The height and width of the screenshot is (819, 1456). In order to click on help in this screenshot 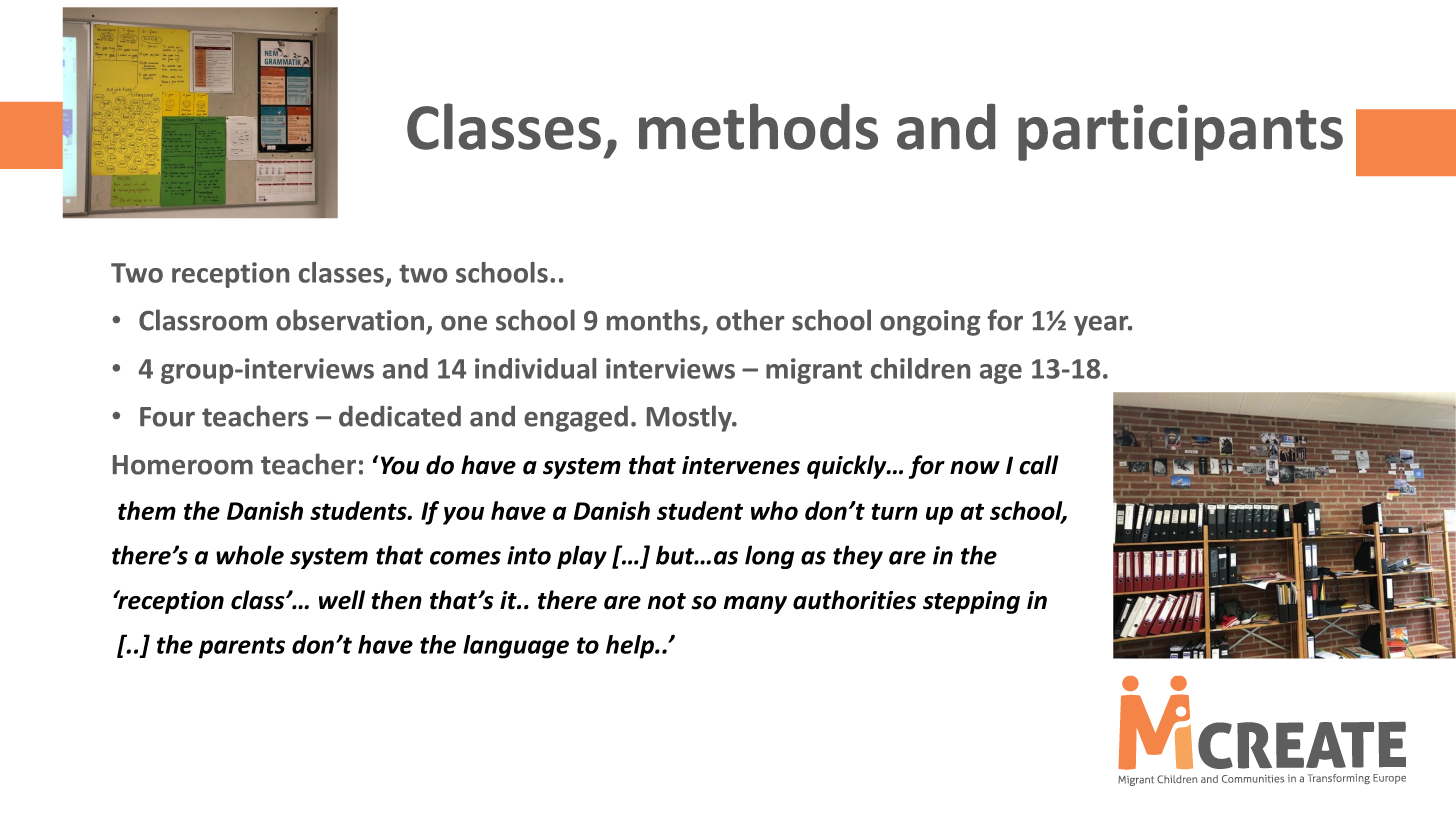, I will do `click(631, 647)`.
